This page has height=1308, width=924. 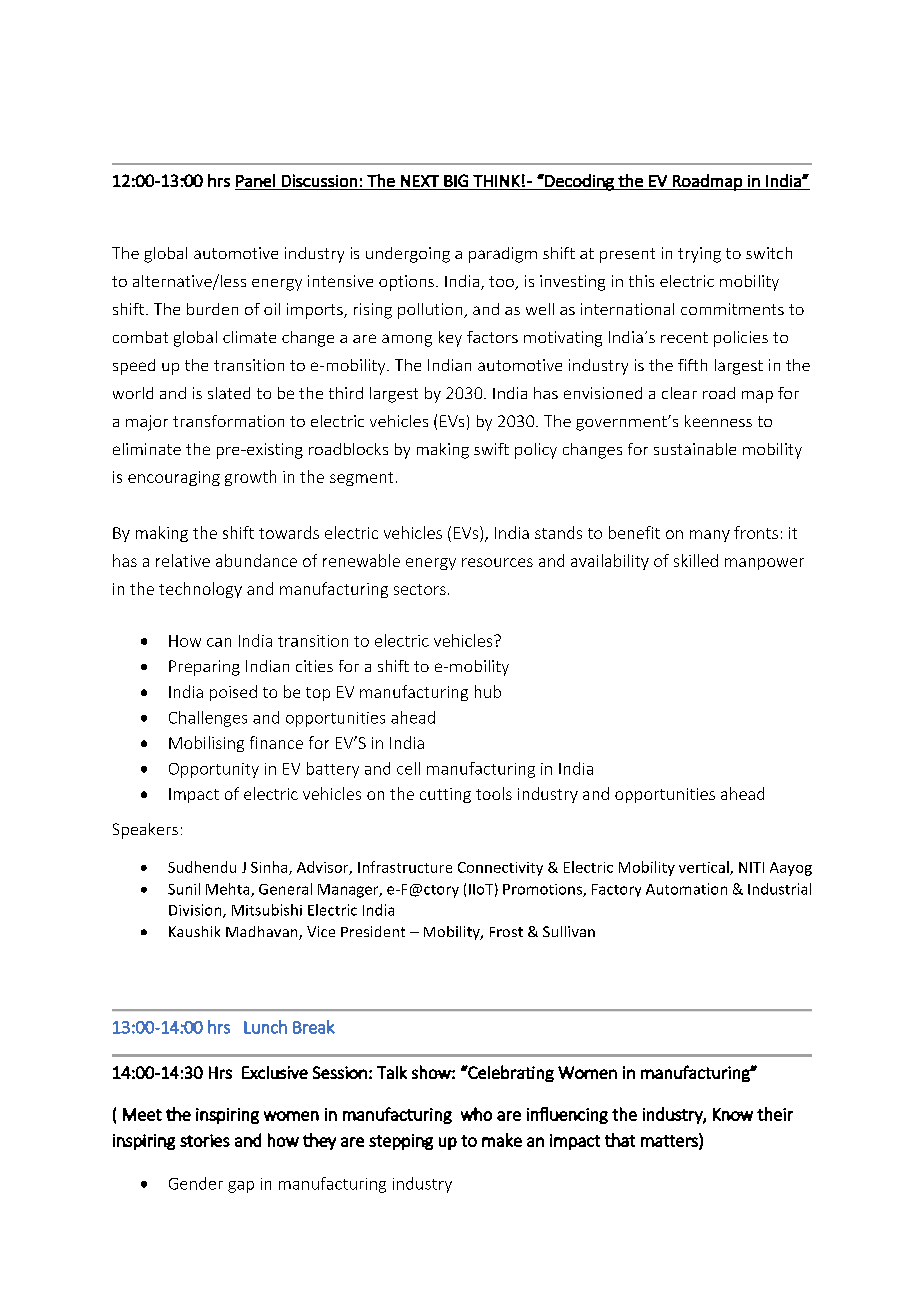 I want to click on vertical, so click(x=705, y=868).
